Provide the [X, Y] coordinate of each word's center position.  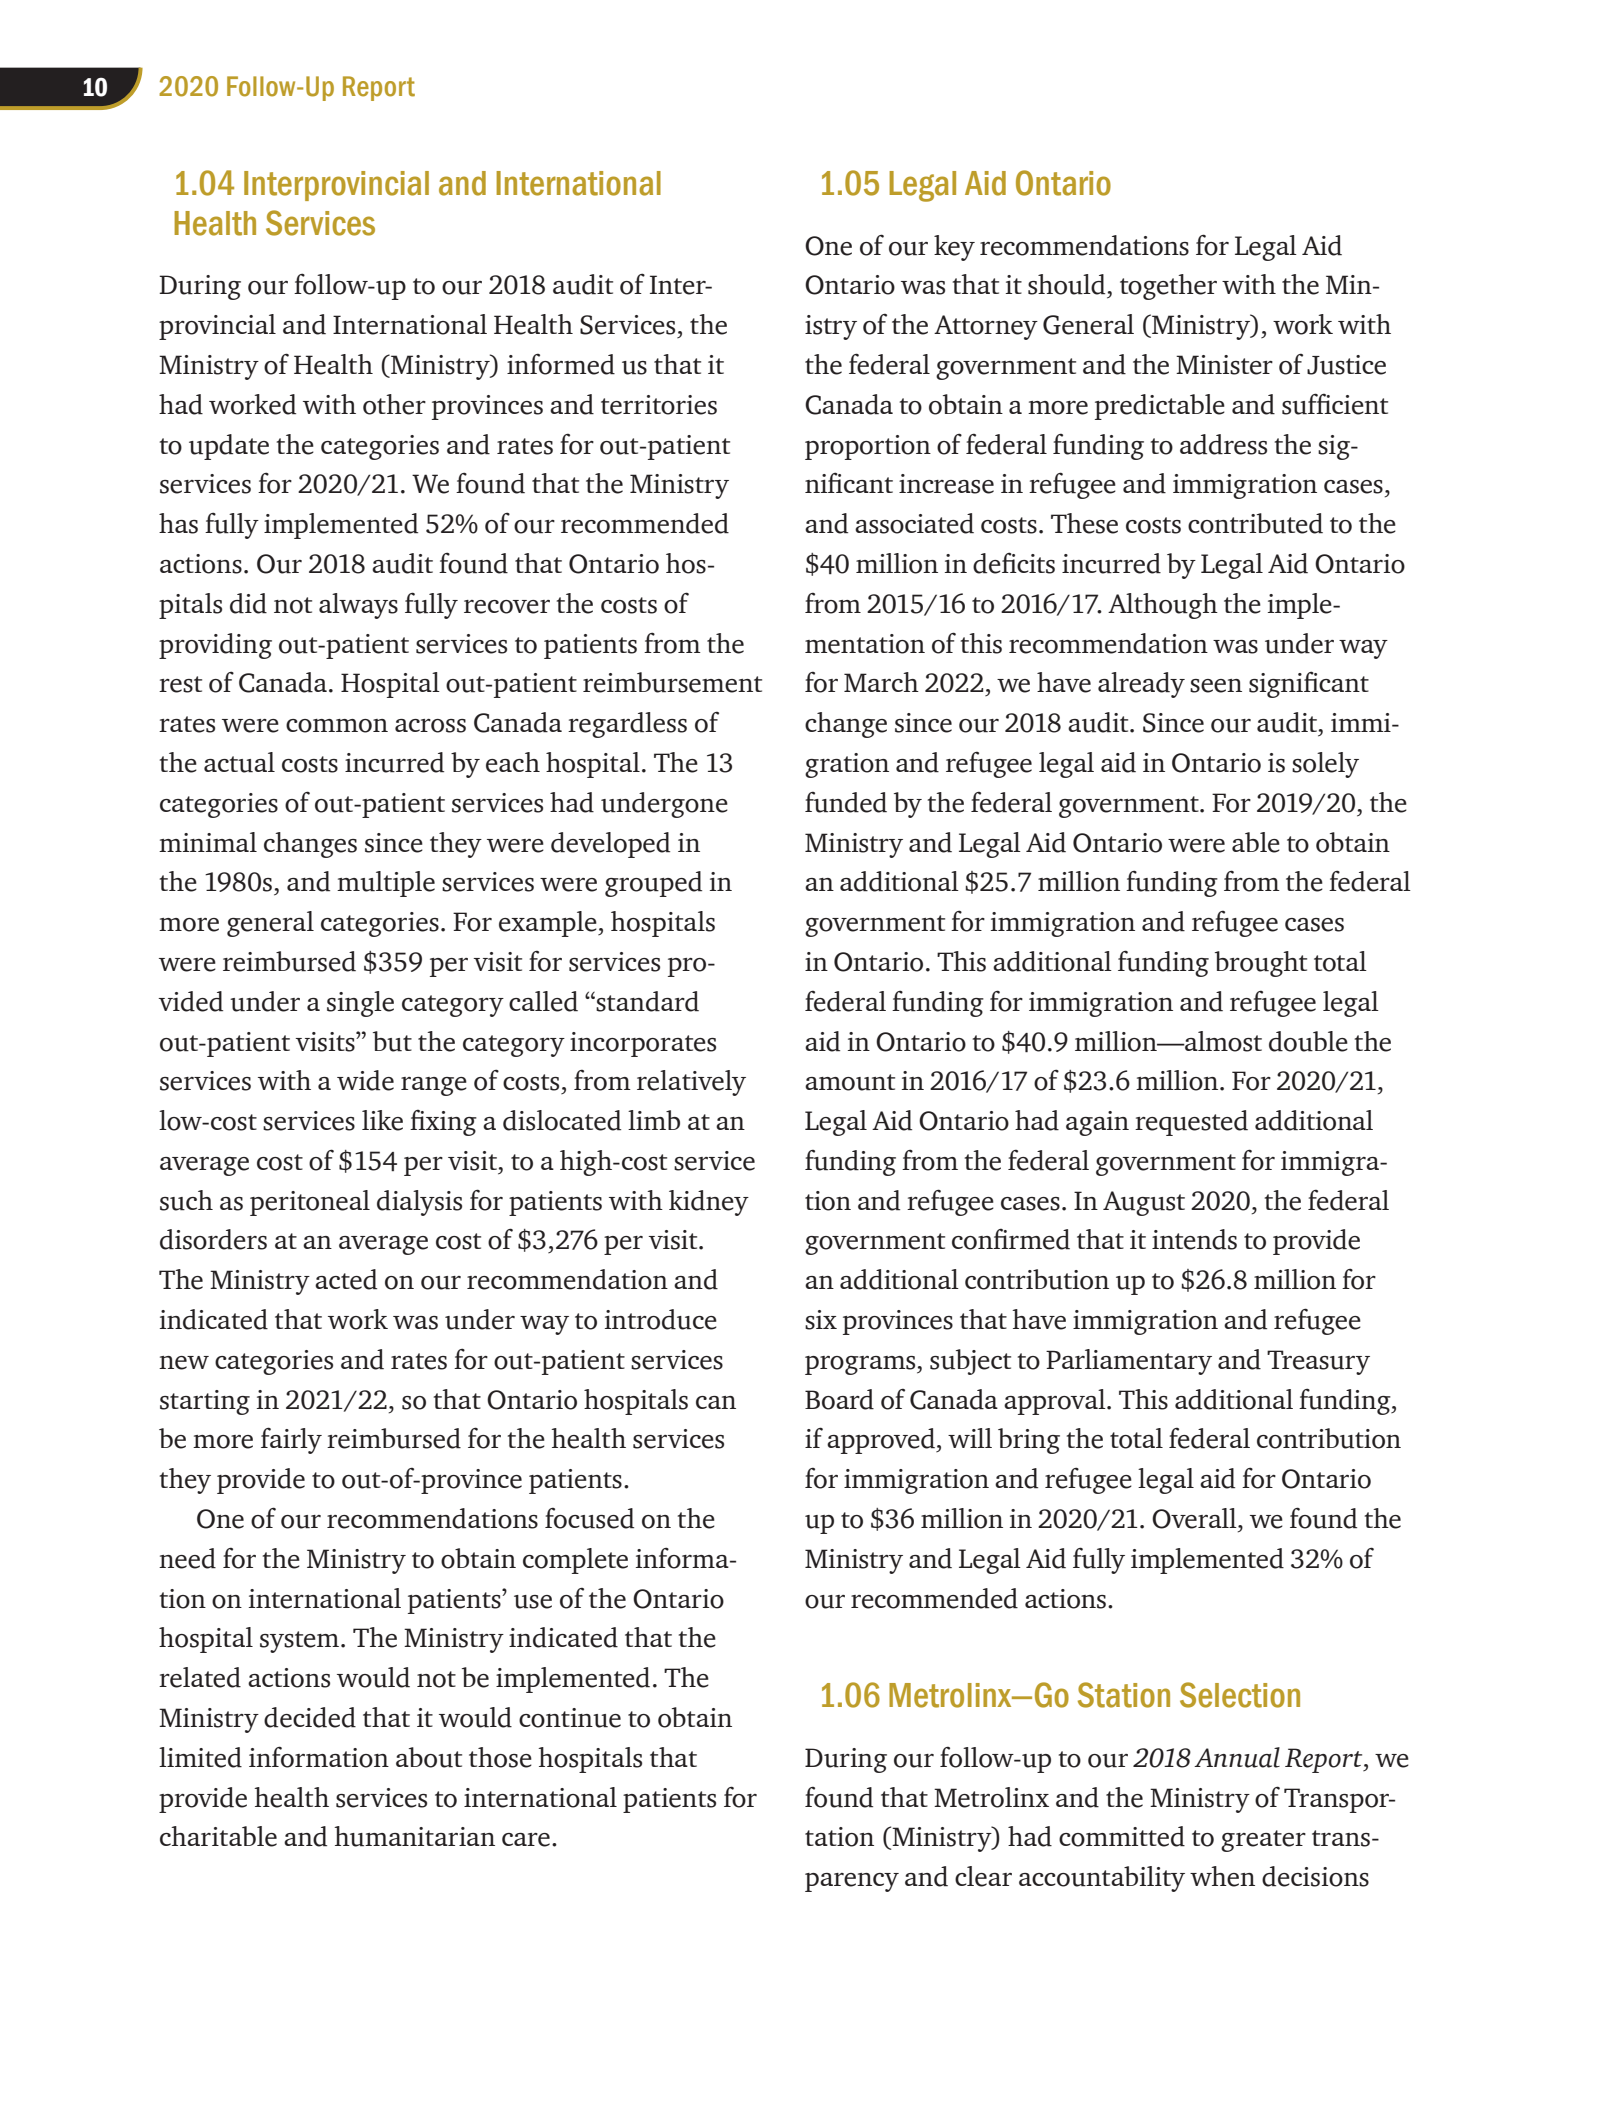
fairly [291, 1440]
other [394, 404]
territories [659, 405]
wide [365, 1080]
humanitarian [414, 1836]
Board [839, 1399]
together [1168, 287]
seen [1216, 686]
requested [1191, 1123]
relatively [691, 1083]
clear [983, 1876]
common [337, 726]
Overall [1195, 1518]
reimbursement [672, 682]
